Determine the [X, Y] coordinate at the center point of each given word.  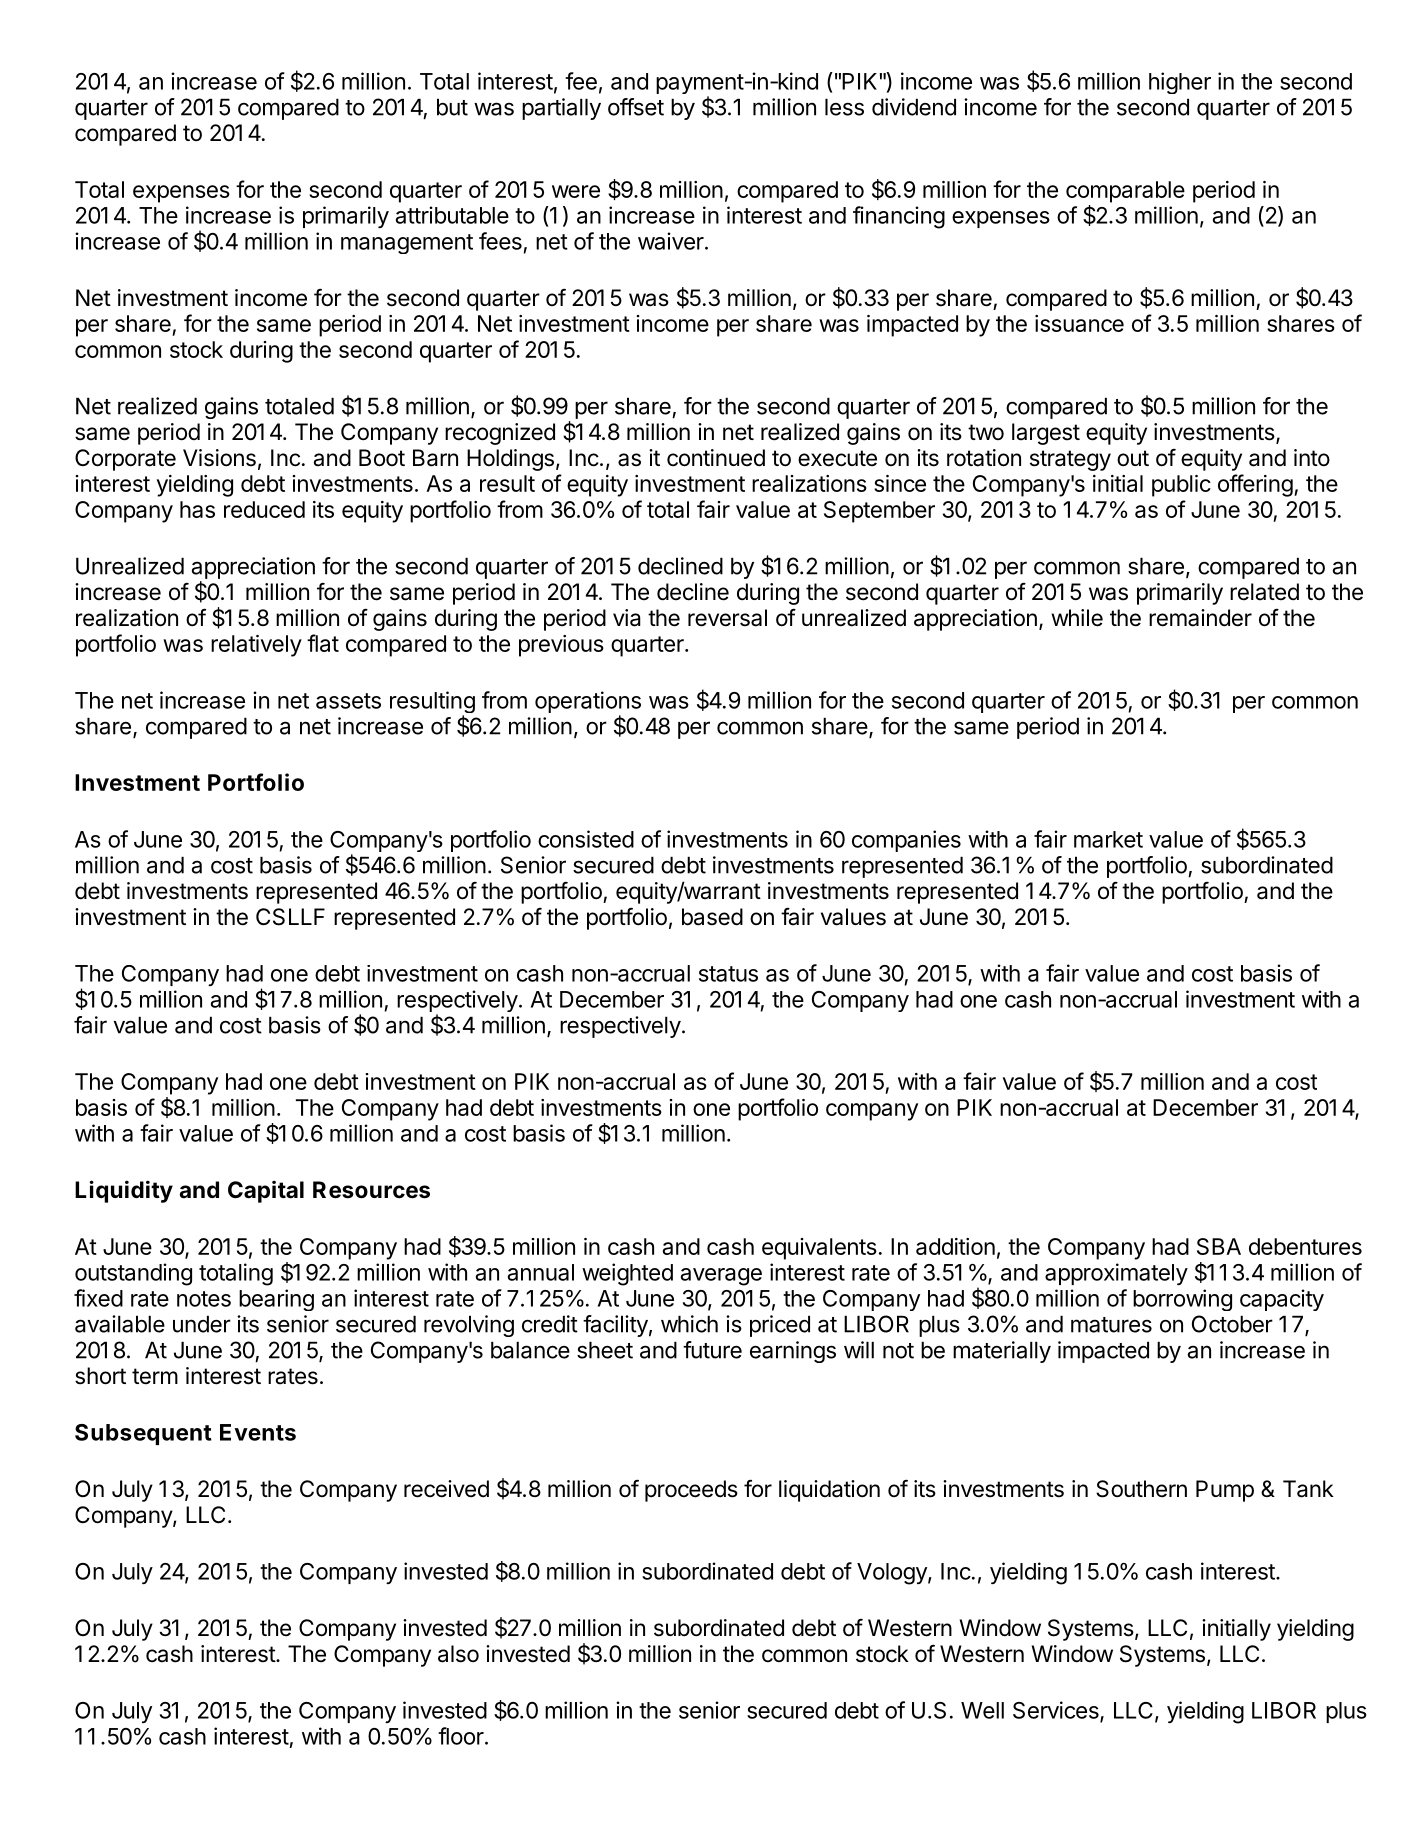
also [458, 1654]
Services [1057, 1711]
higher [1180, 83]
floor [461, 1736]
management [407, 244]
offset [636, 107]
